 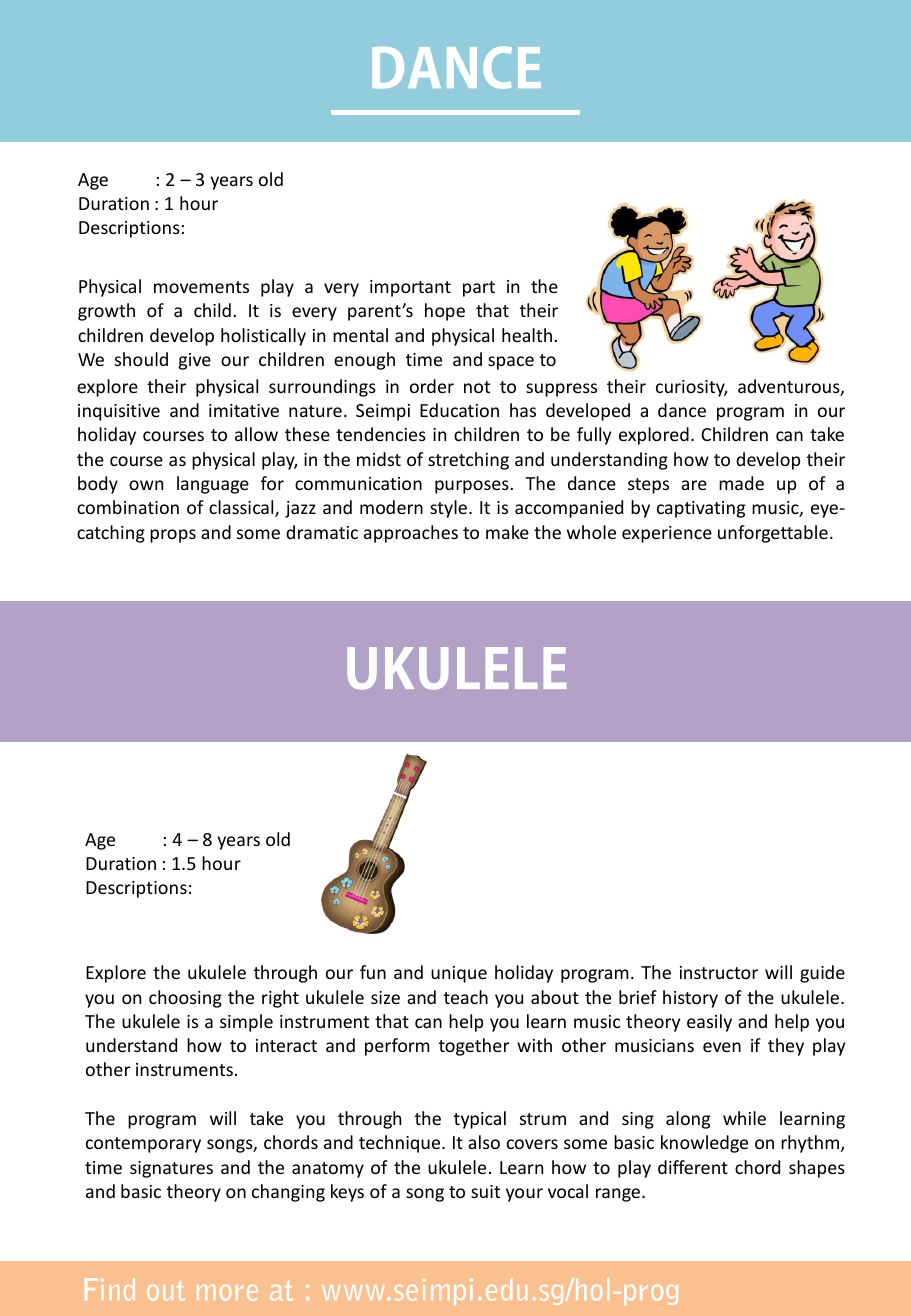 What do you see at coordinates (143, 1145) in the page?
I see `contemporary` at bounding box center [143, 1145].
